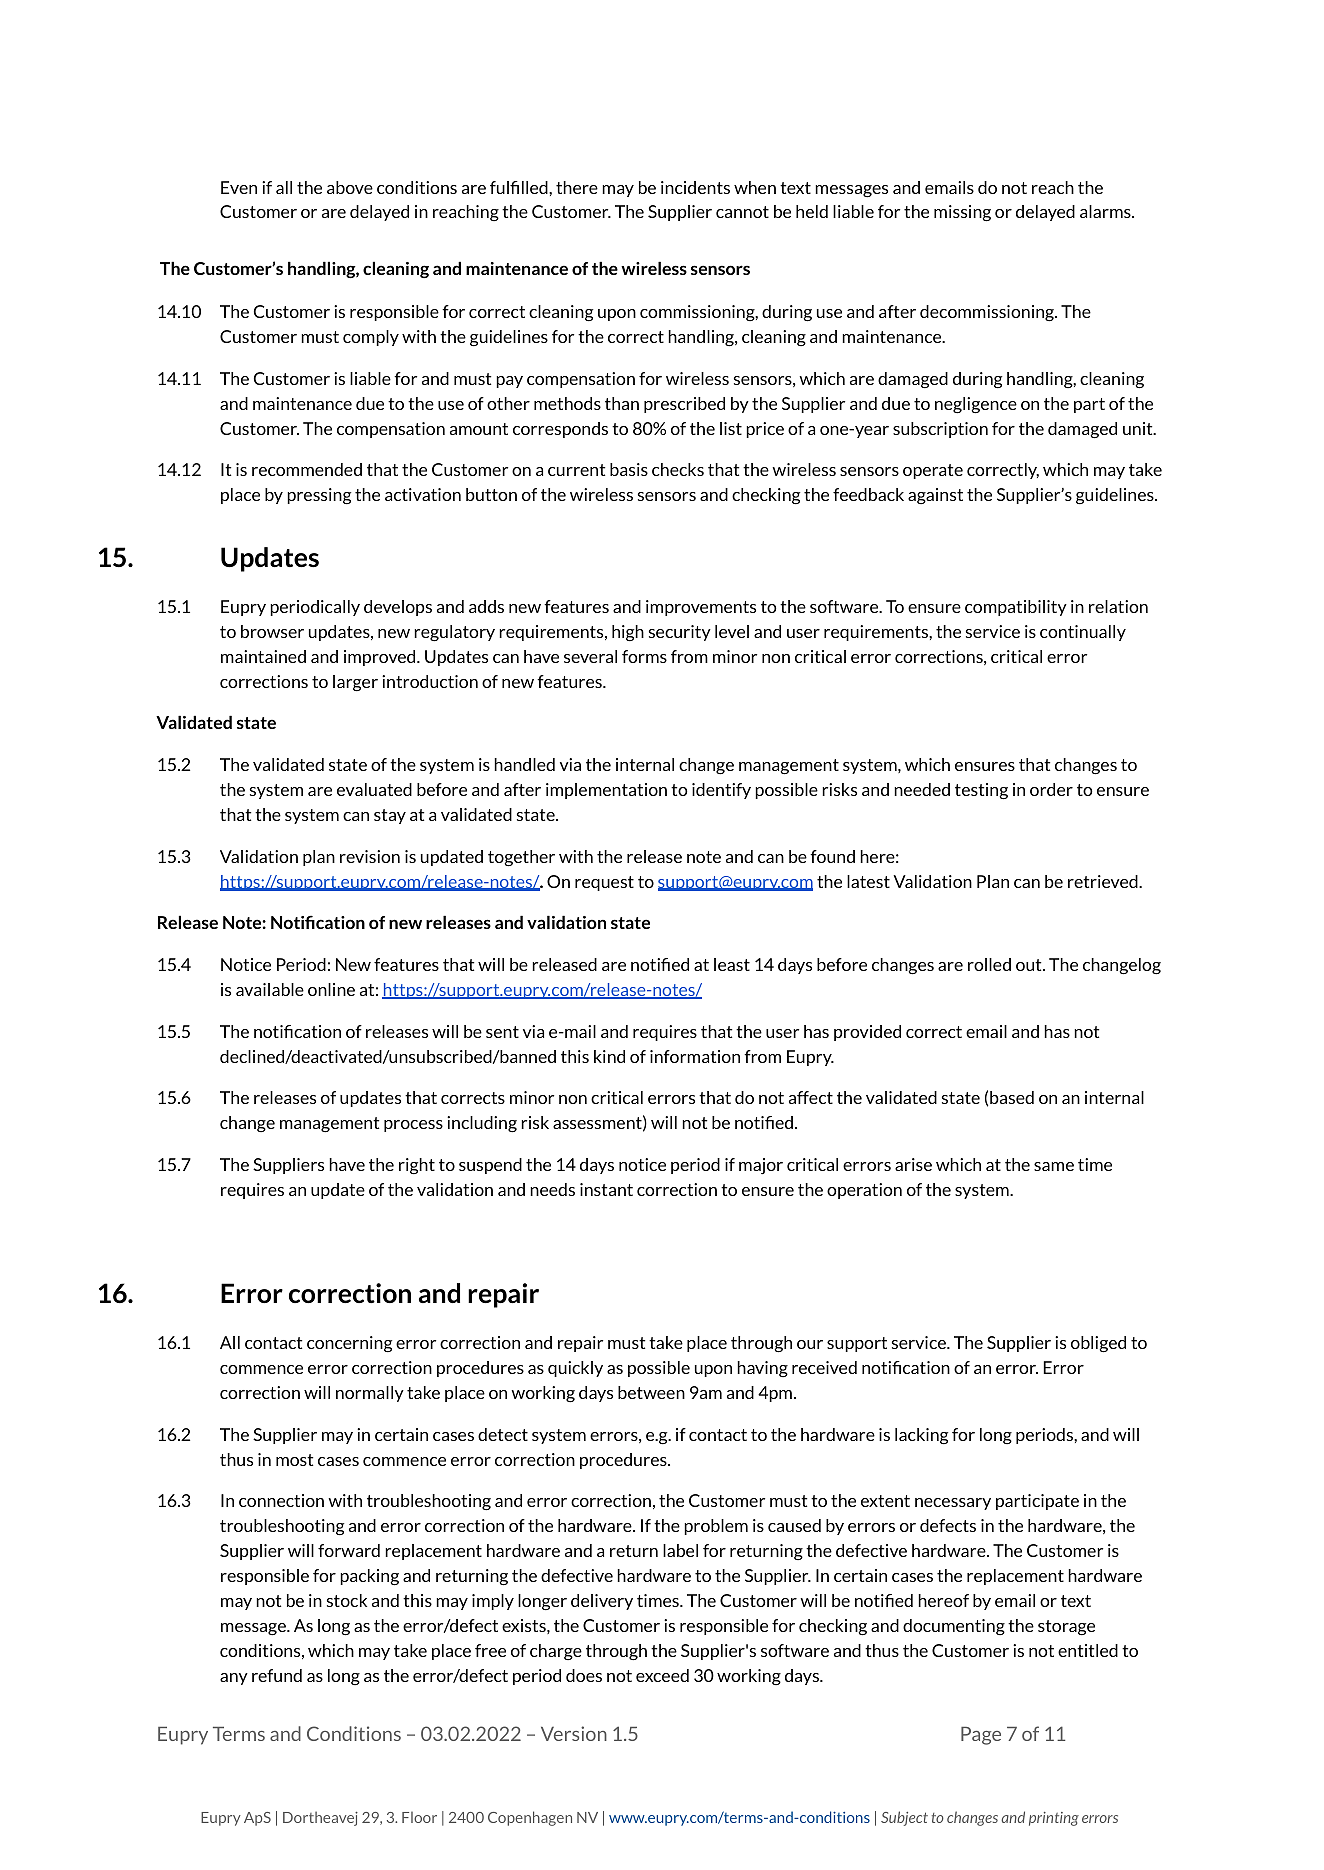 Image resolution: width=1324 pixels, height=1870 pixels. I want to click on obliged, so click(1098, 1344).
